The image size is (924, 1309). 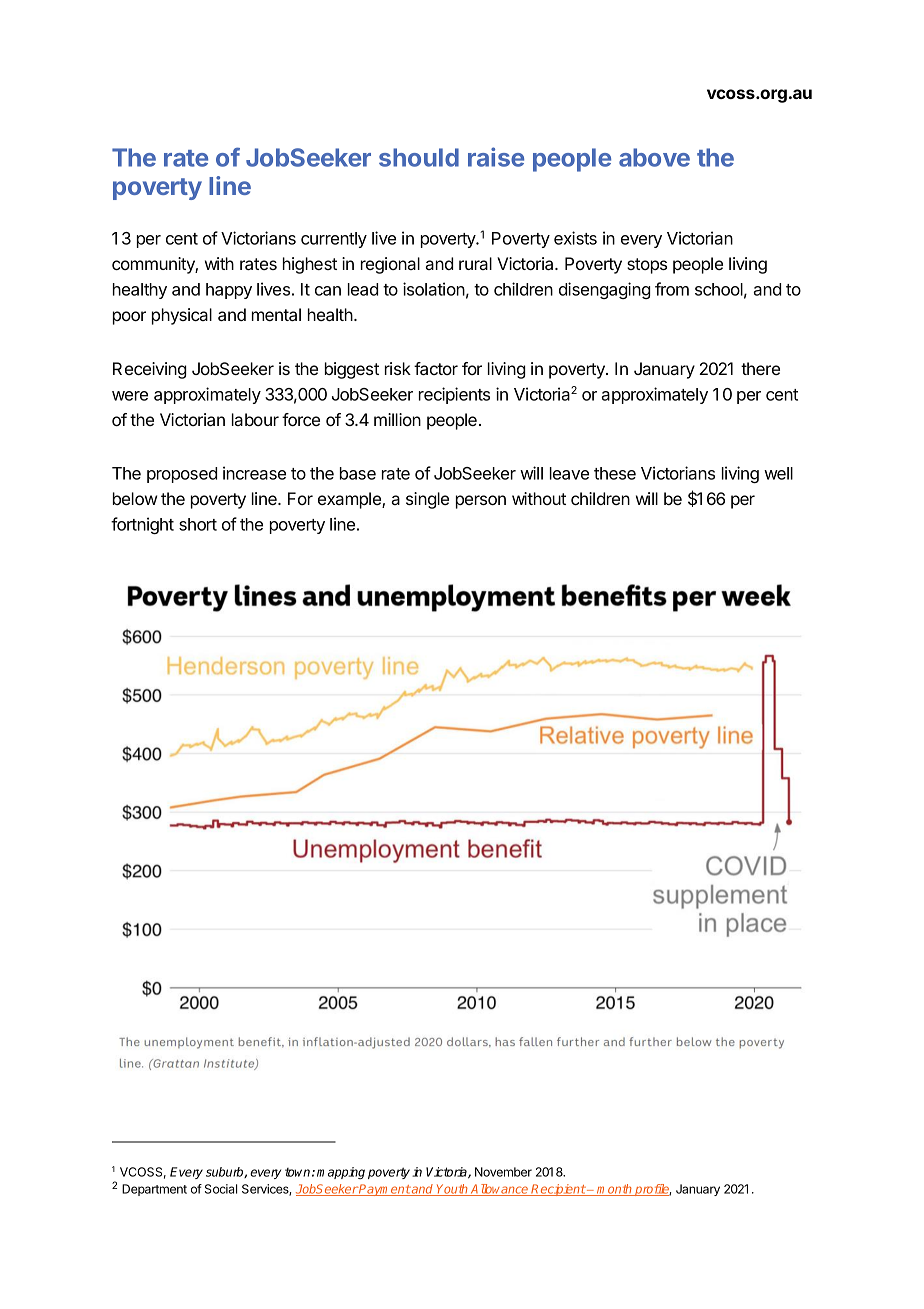 What do you see at coordinates (654, 157) in the document?
I see `above` at bounding box center [654, 157].
